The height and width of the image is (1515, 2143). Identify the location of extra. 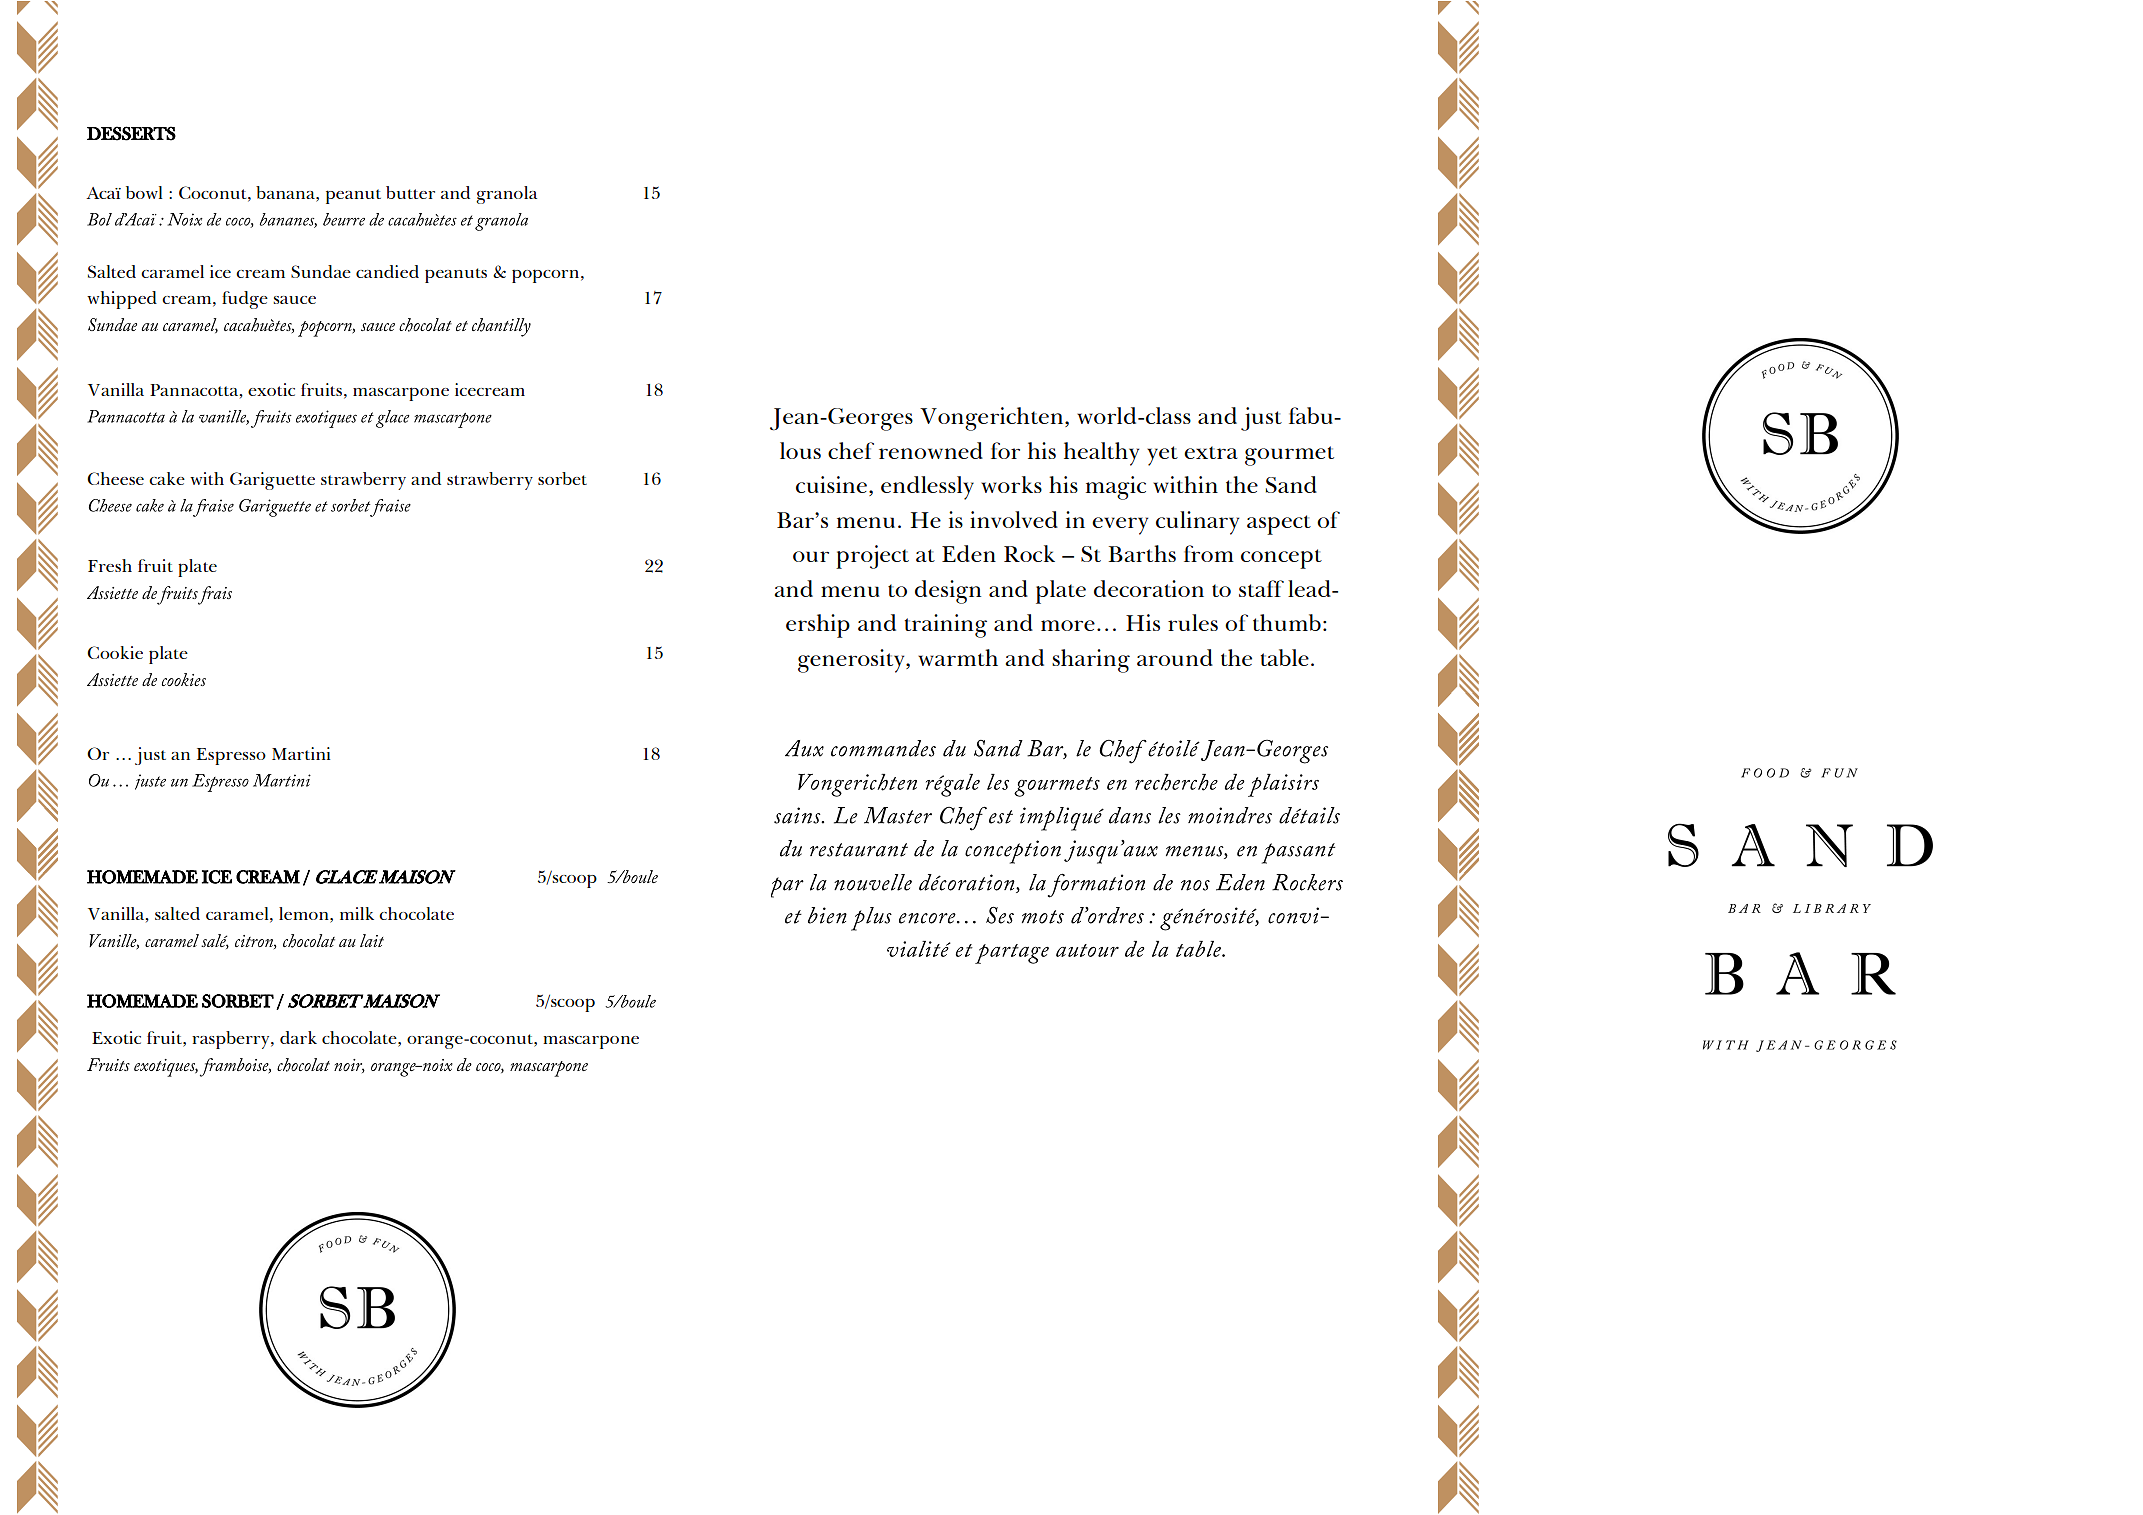
(1211, 452).
